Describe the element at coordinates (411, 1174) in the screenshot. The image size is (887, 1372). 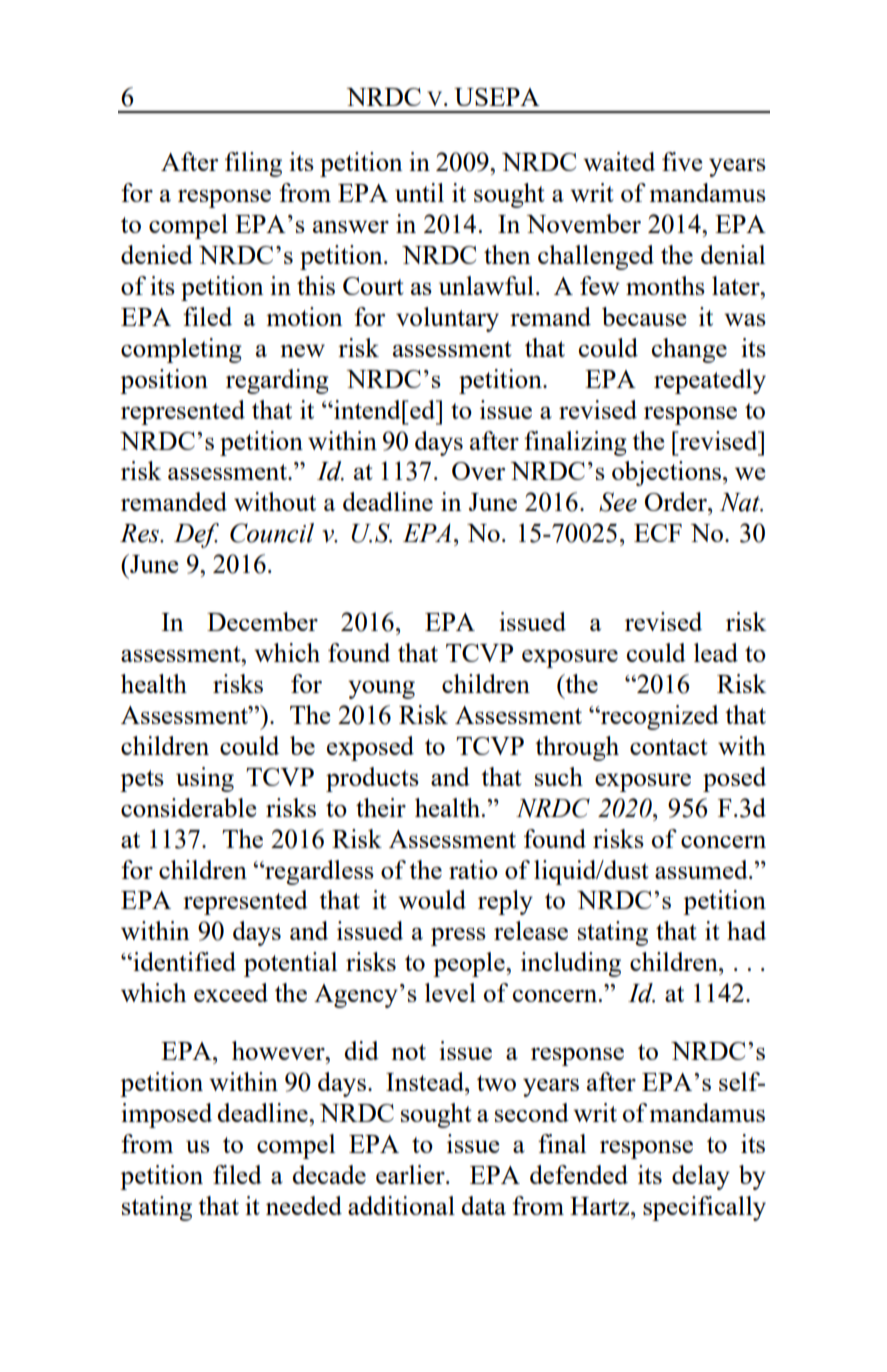
I see `earlier` at that location.
